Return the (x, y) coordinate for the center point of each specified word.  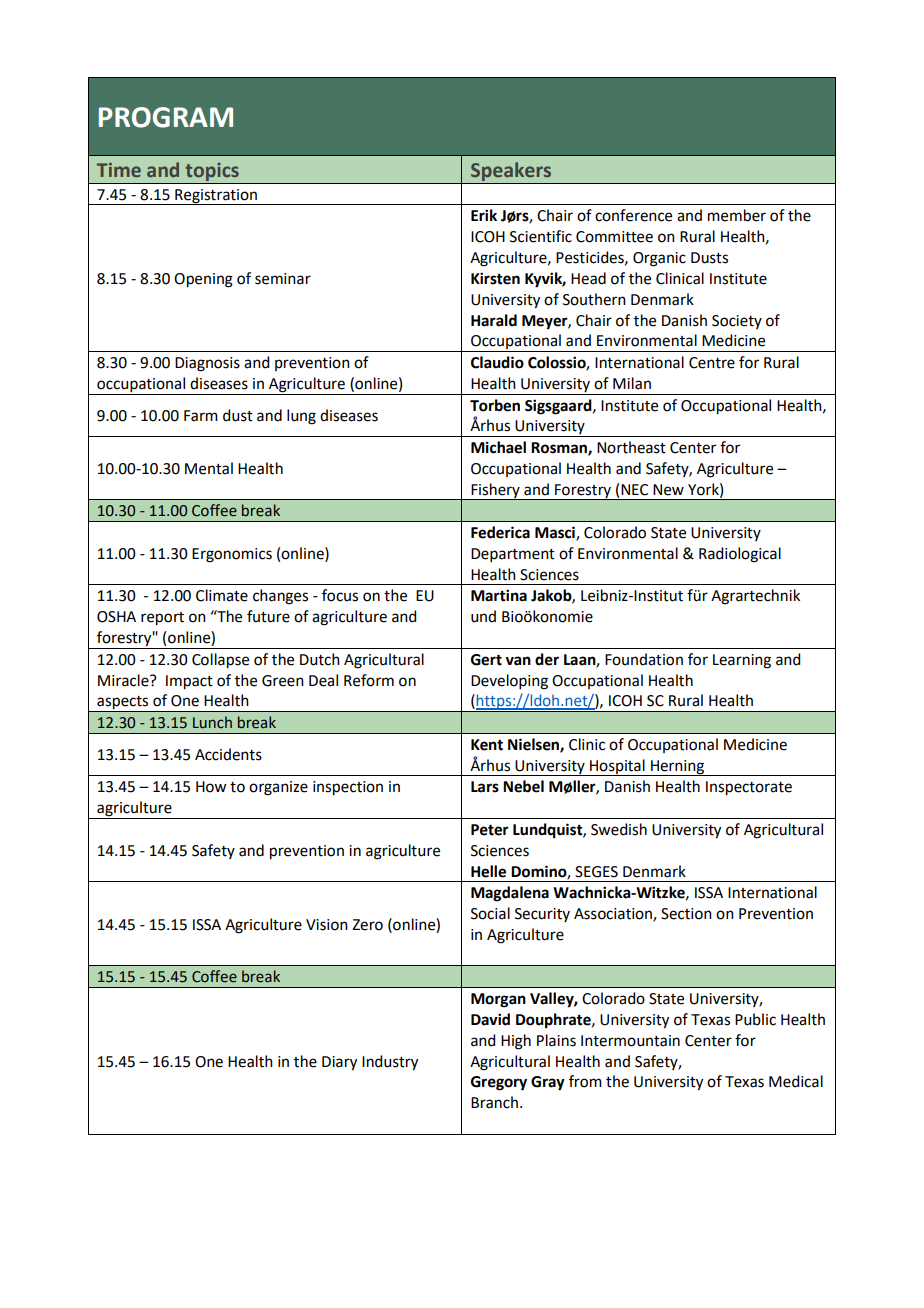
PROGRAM (166, 117)
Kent (487, 745)
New (668, 490)
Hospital (617, 767)
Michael (498, 447)
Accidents (228, 754)
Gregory (499, 1083)
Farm (201, 416)
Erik (484, 215)
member (737, 215)
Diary (339, 1063)
